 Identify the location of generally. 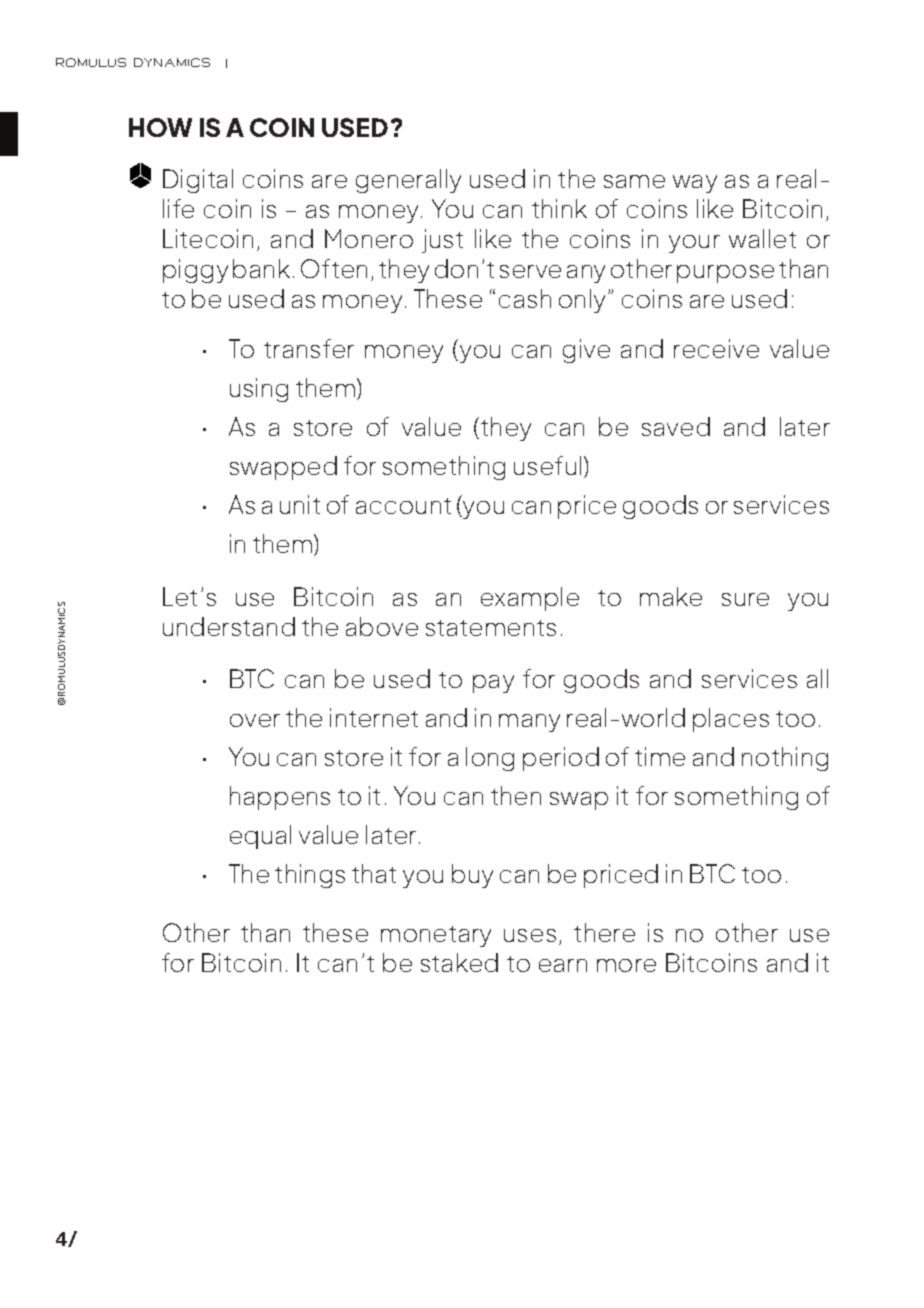
(408, 181).
